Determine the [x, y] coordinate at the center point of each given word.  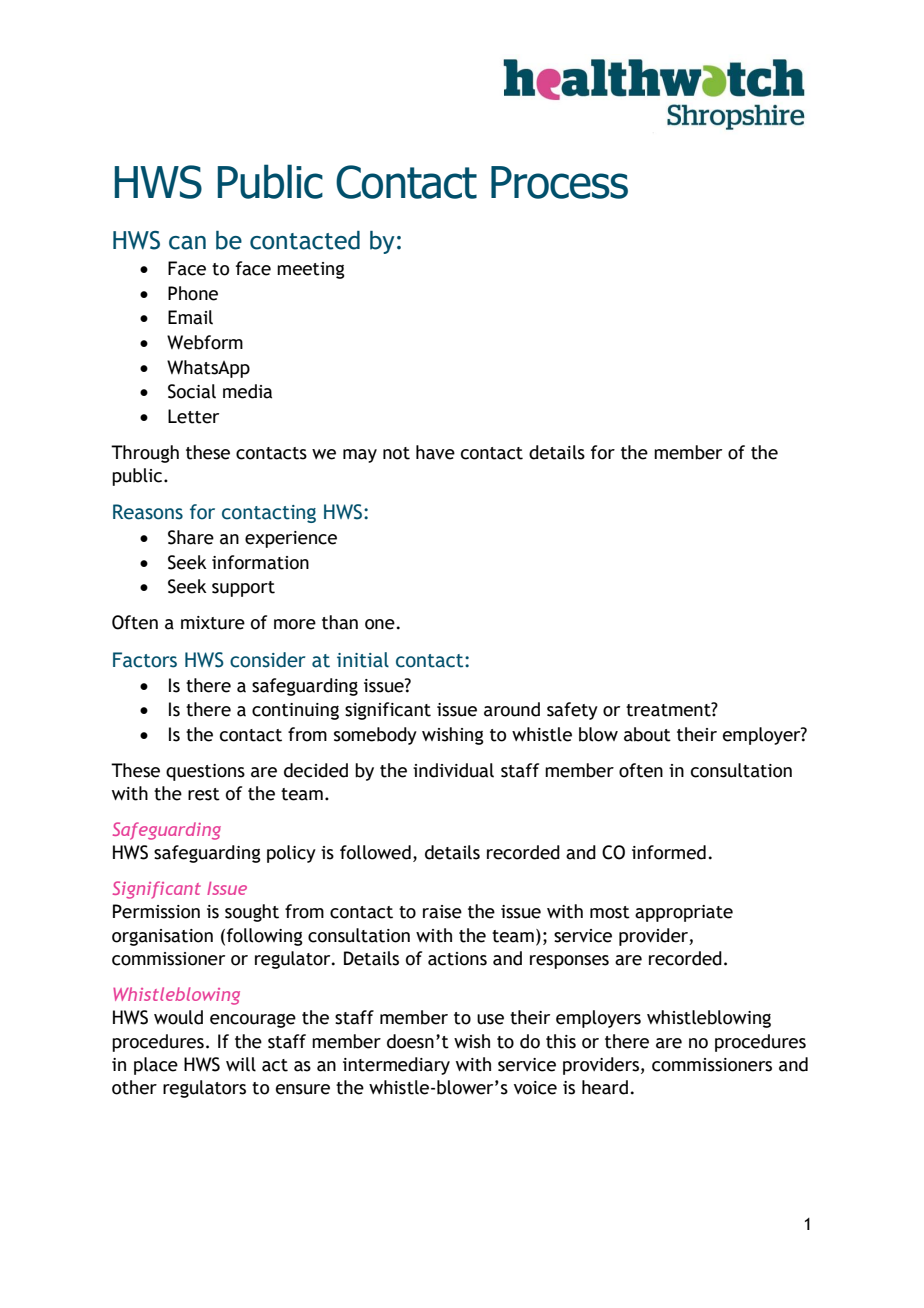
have [435, 452]
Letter [193, 416]
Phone [193, 293]
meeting [311, 270]
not [396, 453]
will [241, 1064]
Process [559, 182]
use [490, 1019]
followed [375, 852]
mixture [213, 623]
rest [204, 794]
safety [572, 711]
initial [363, 660]
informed [669, 852]
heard [605, 1087]
